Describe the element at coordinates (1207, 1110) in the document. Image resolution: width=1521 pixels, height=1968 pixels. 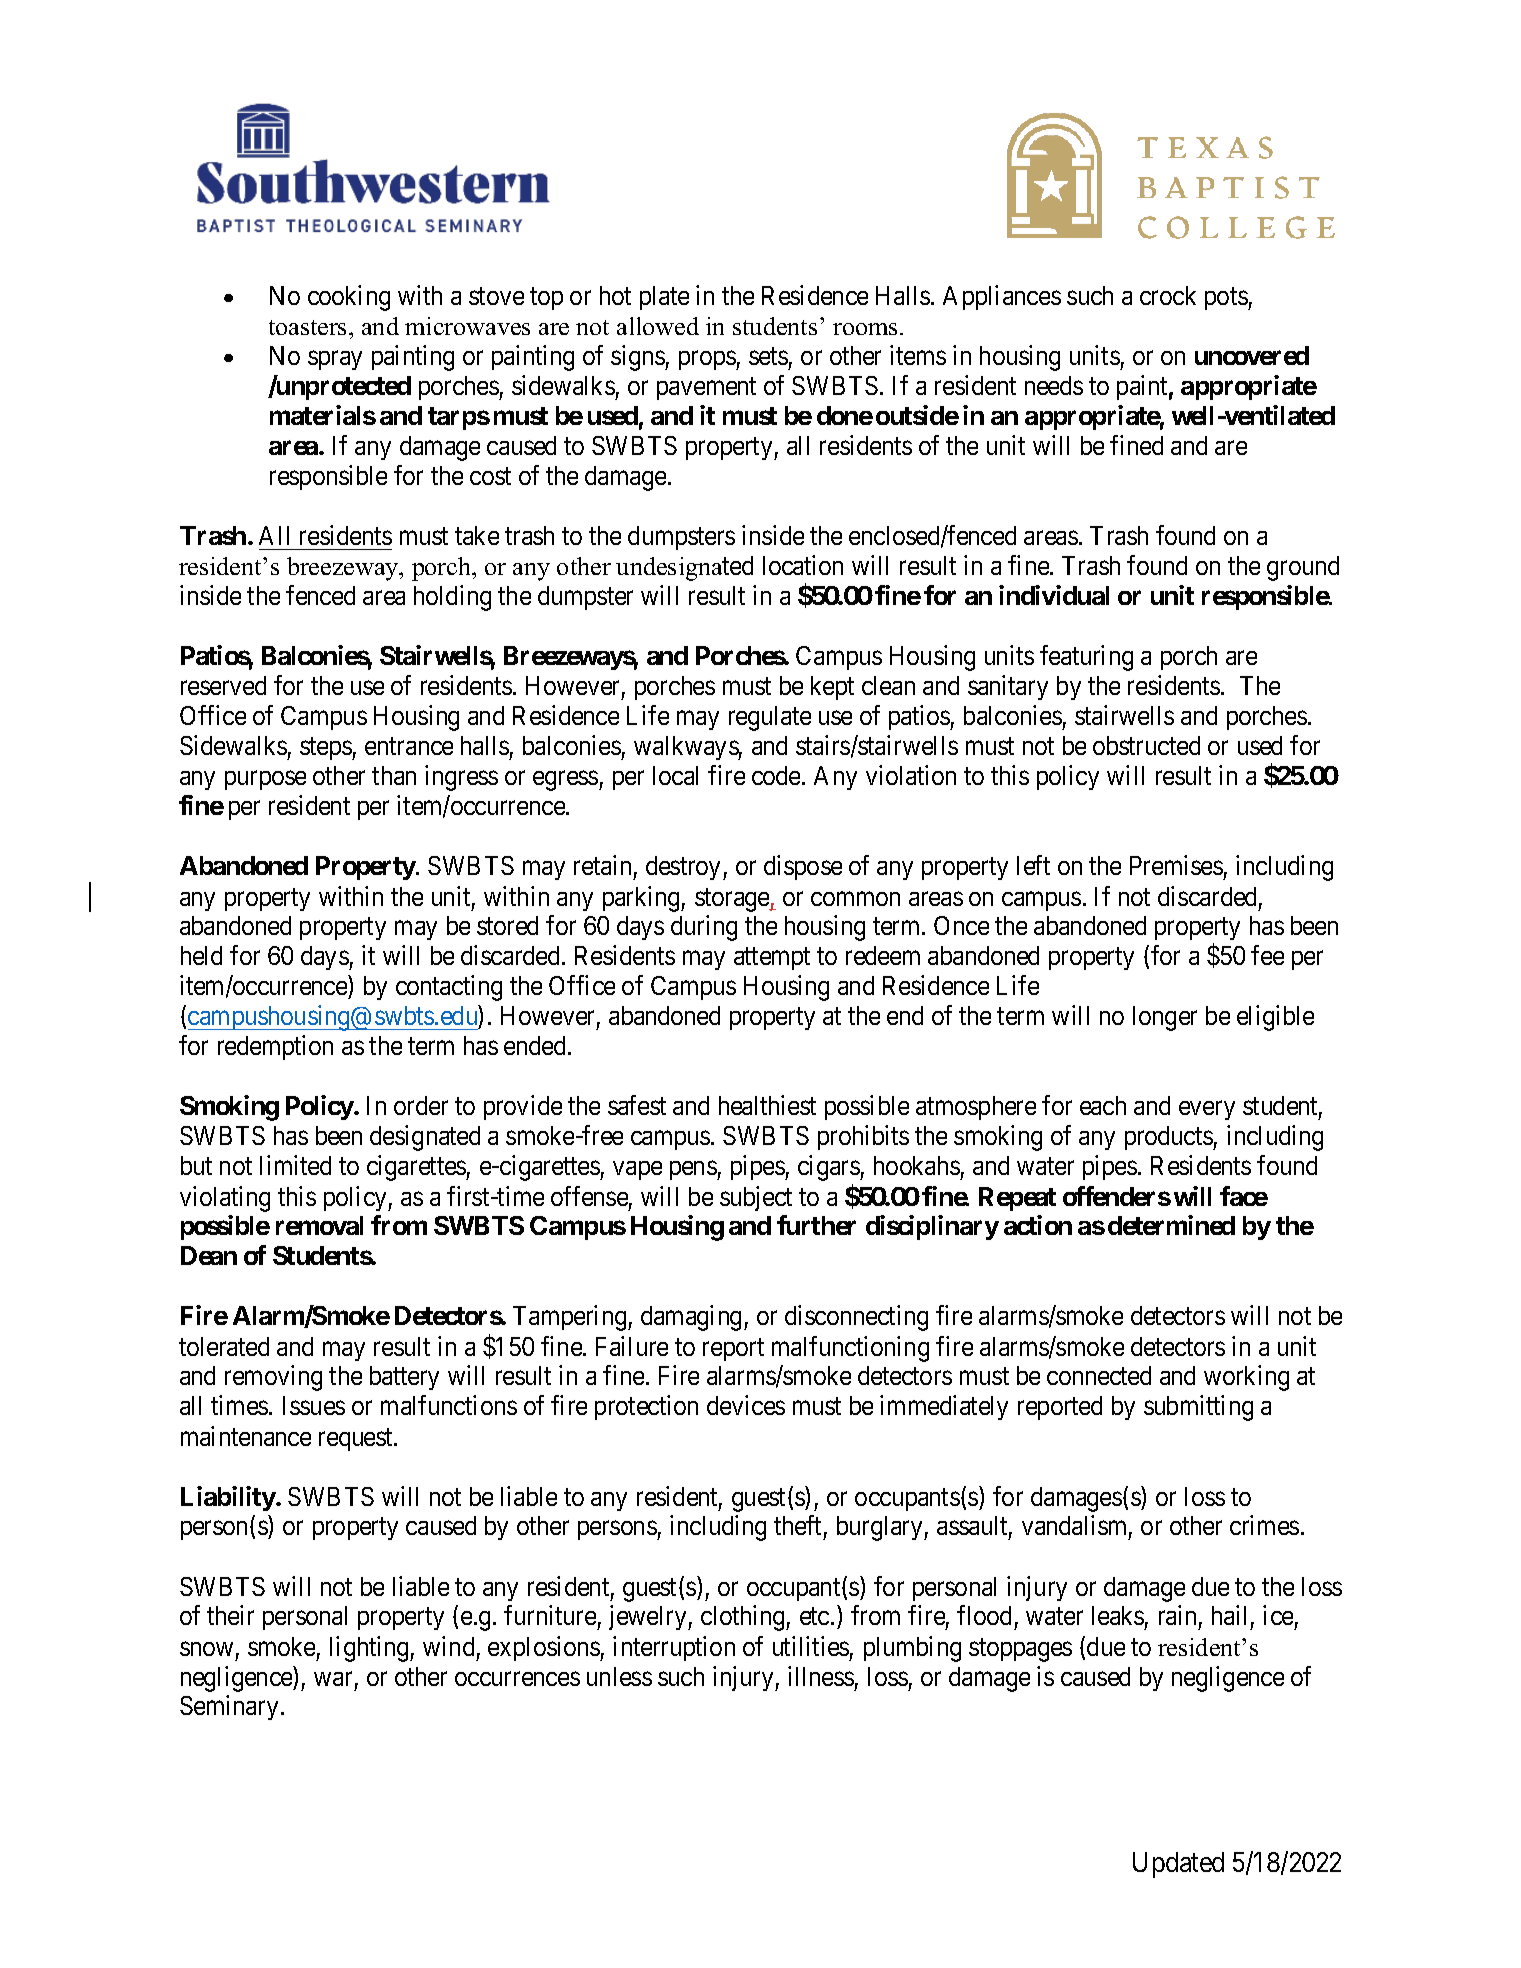
I see `every` at that location.
